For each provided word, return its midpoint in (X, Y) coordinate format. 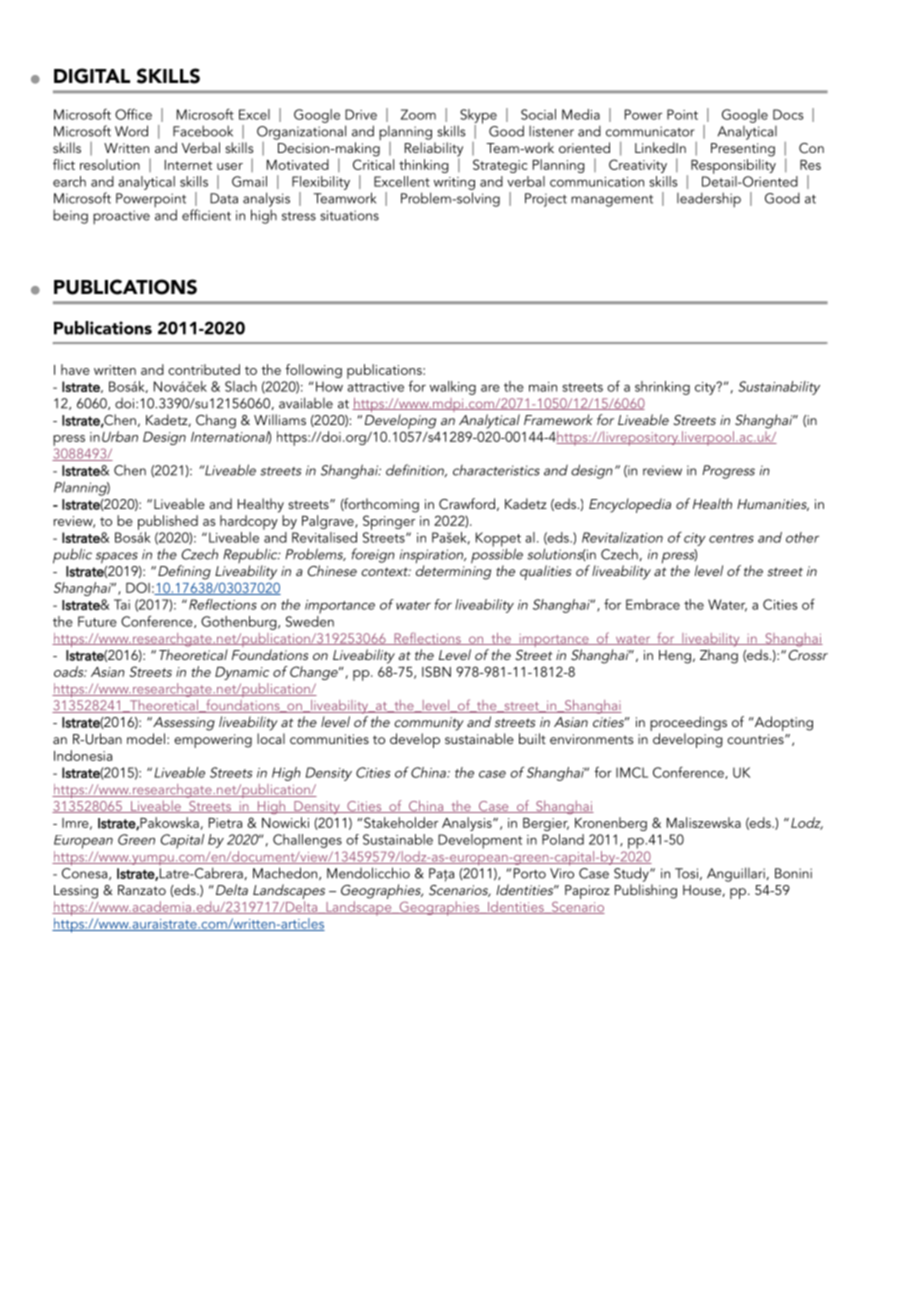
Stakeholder (401, 822)
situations (349, 215)
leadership (709, 199)
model (146, 738)
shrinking (662, 388)
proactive (121, 217)
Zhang (719, 656)
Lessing (76, 892)
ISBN (436, 671)
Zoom (418, 114)
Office (133, 114)
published (168, 522)
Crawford (467, 504)
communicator (650, 131)
